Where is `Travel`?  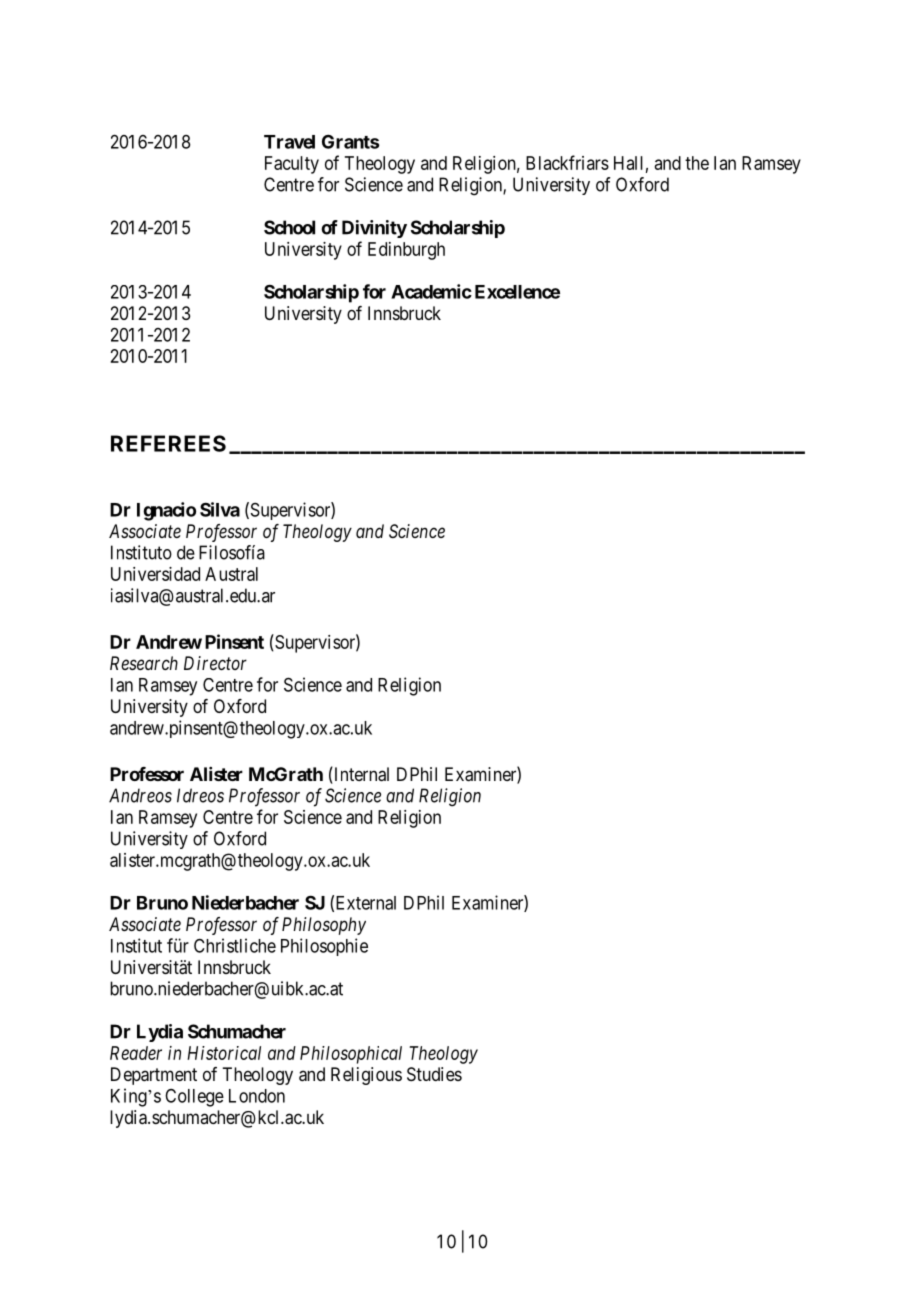
Travel is located at coordinates (289, 142).
